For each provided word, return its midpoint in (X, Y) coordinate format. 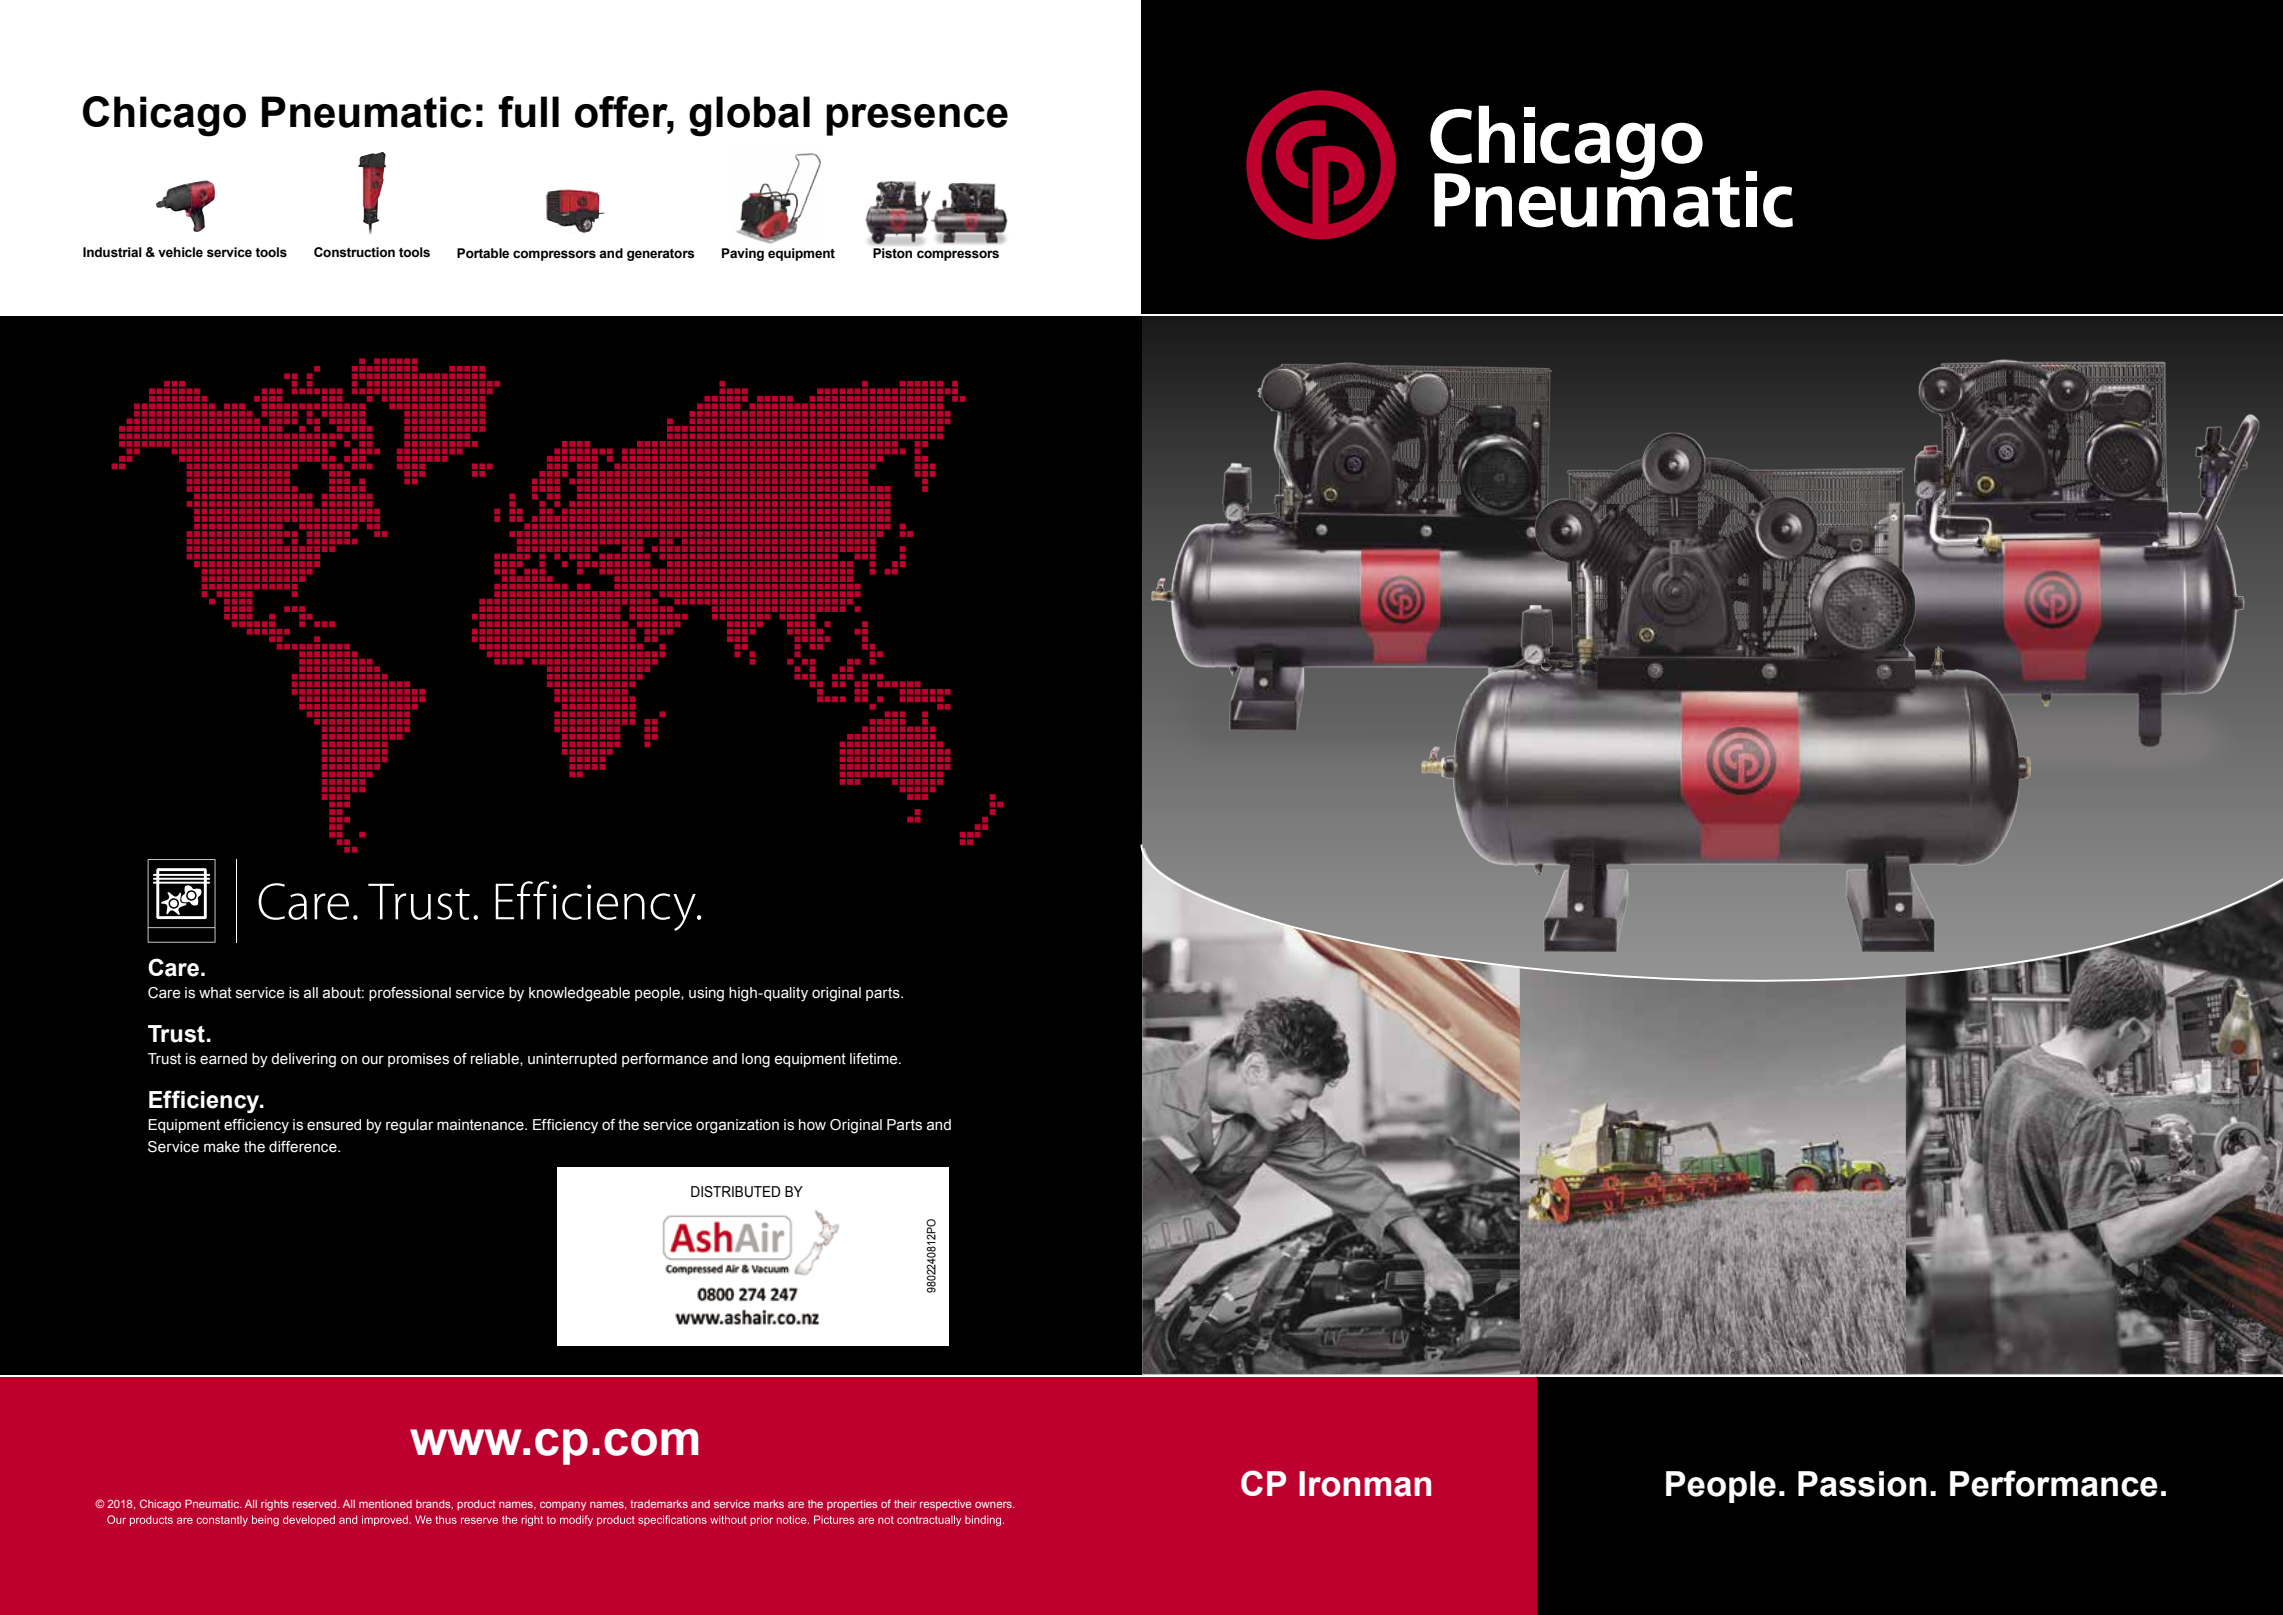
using (706, 994)
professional (410, 994)
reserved (315, 1504)
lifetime (875, 1059)
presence (917, 120)
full (528, 112)
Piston (892, 253)
